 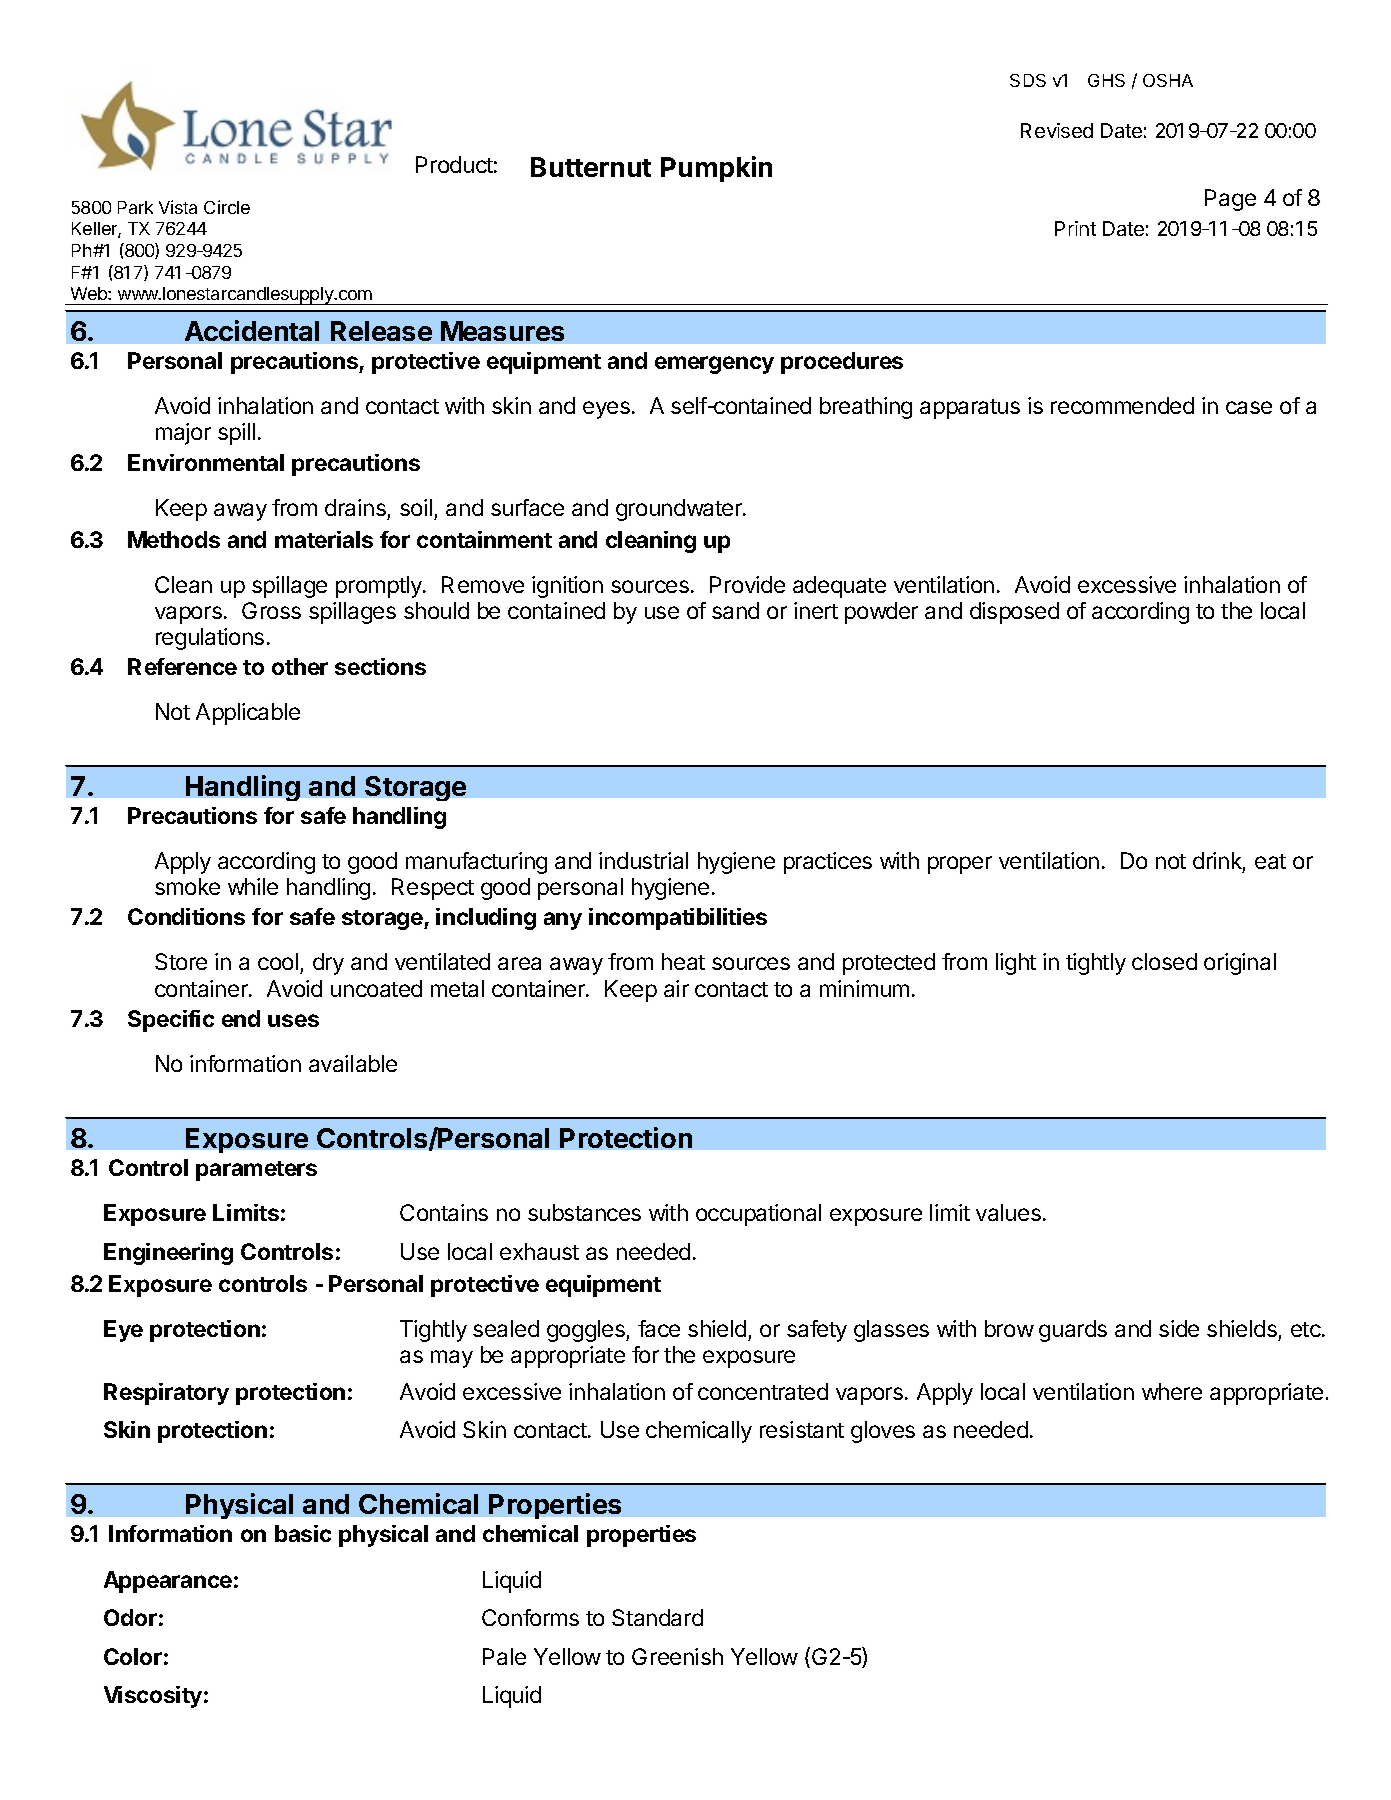 I want to click on Standard, so click(x=657, y=1617).
